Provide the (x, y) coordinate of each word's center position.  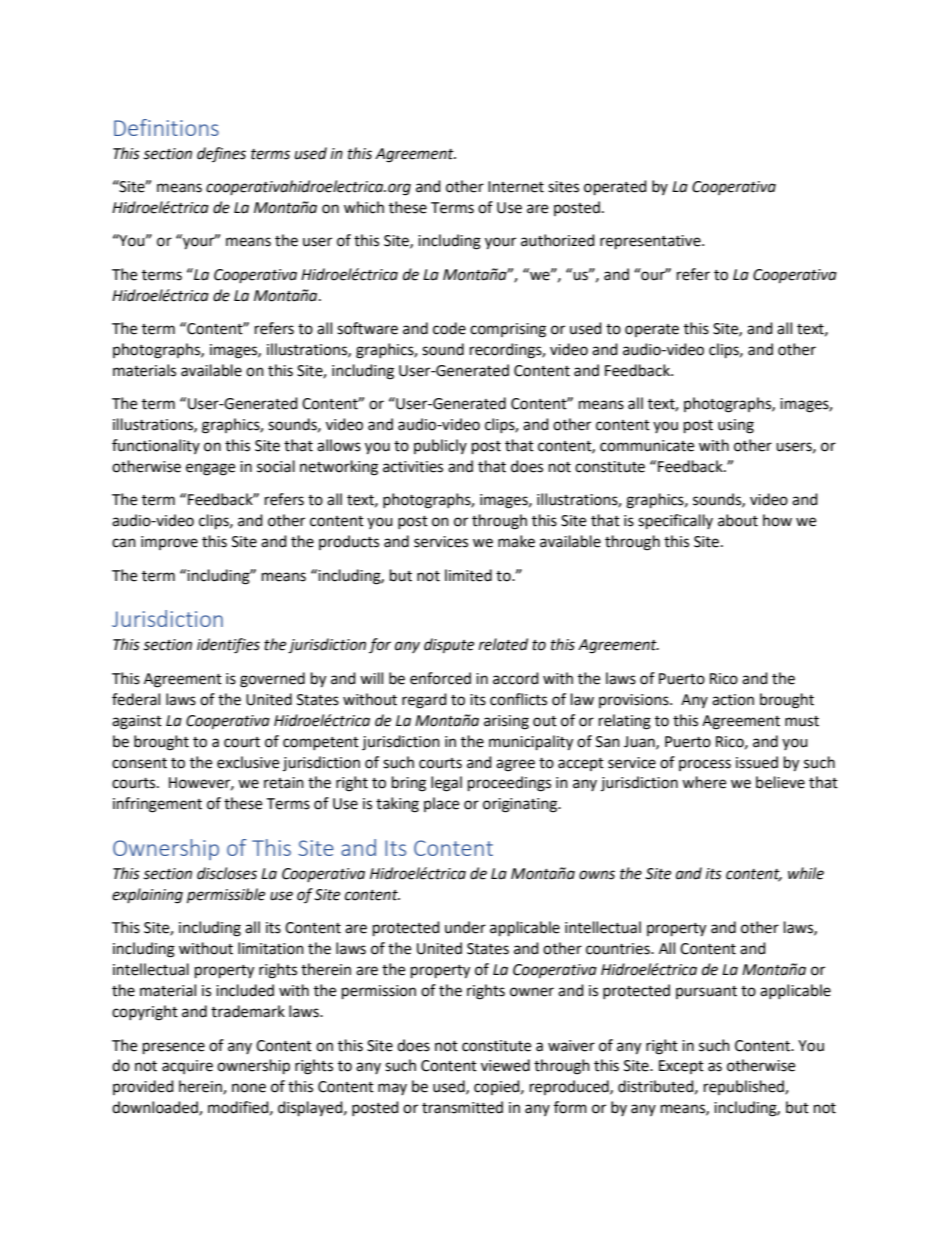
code (449, 328)
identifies (228, 646)
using (736, 426)
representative (651, 242)
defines (221, 154)
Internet (516, 187)
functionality (156, 446)
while (806, 873)
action (733, 700)
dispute (449, 646)
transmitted (462, 1107)
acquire (187, 1067)
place (441, 804)
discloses (227, 873)
